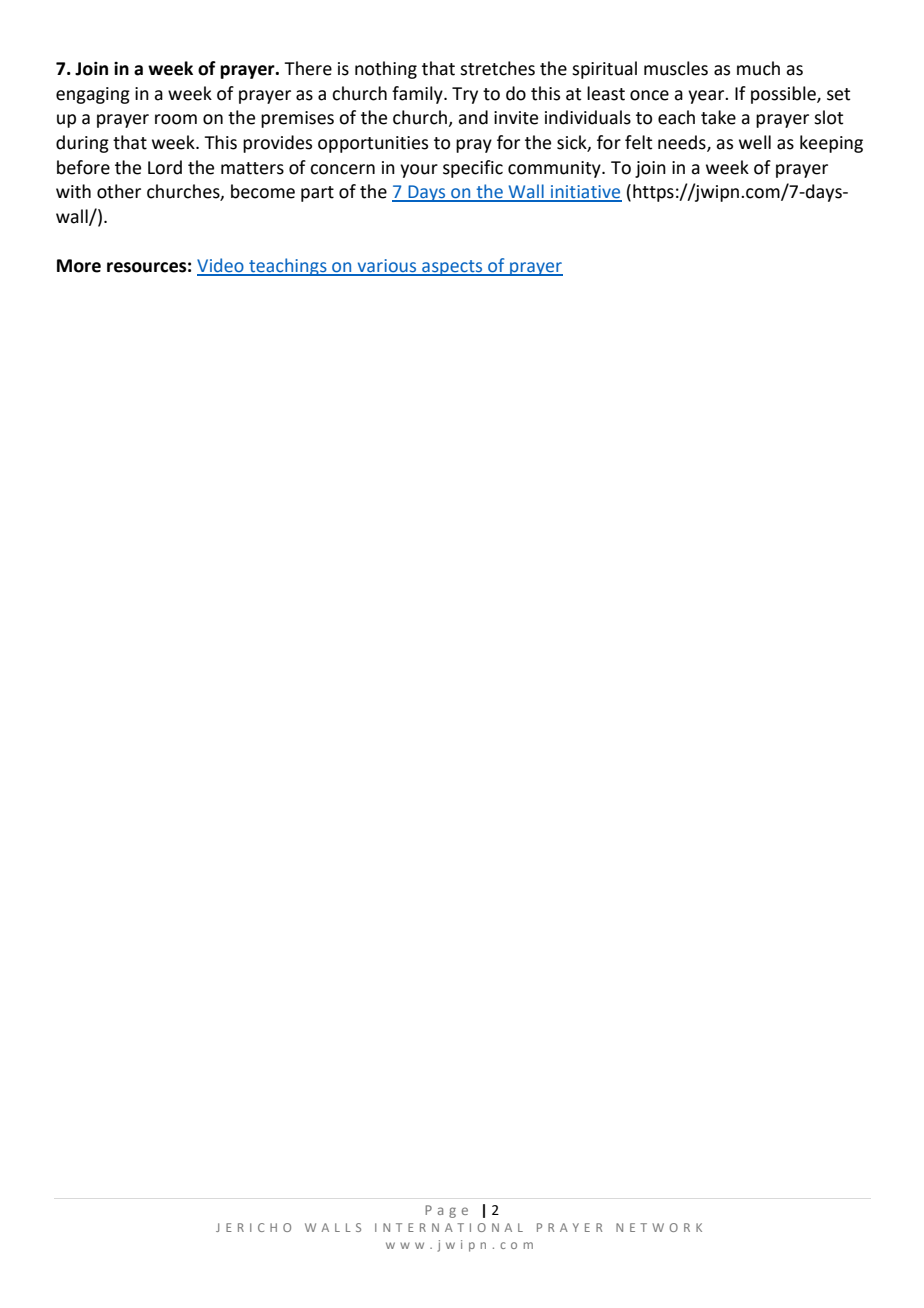 This image has height=1308, width=924. I want to click on Video, so click(221, 266).
